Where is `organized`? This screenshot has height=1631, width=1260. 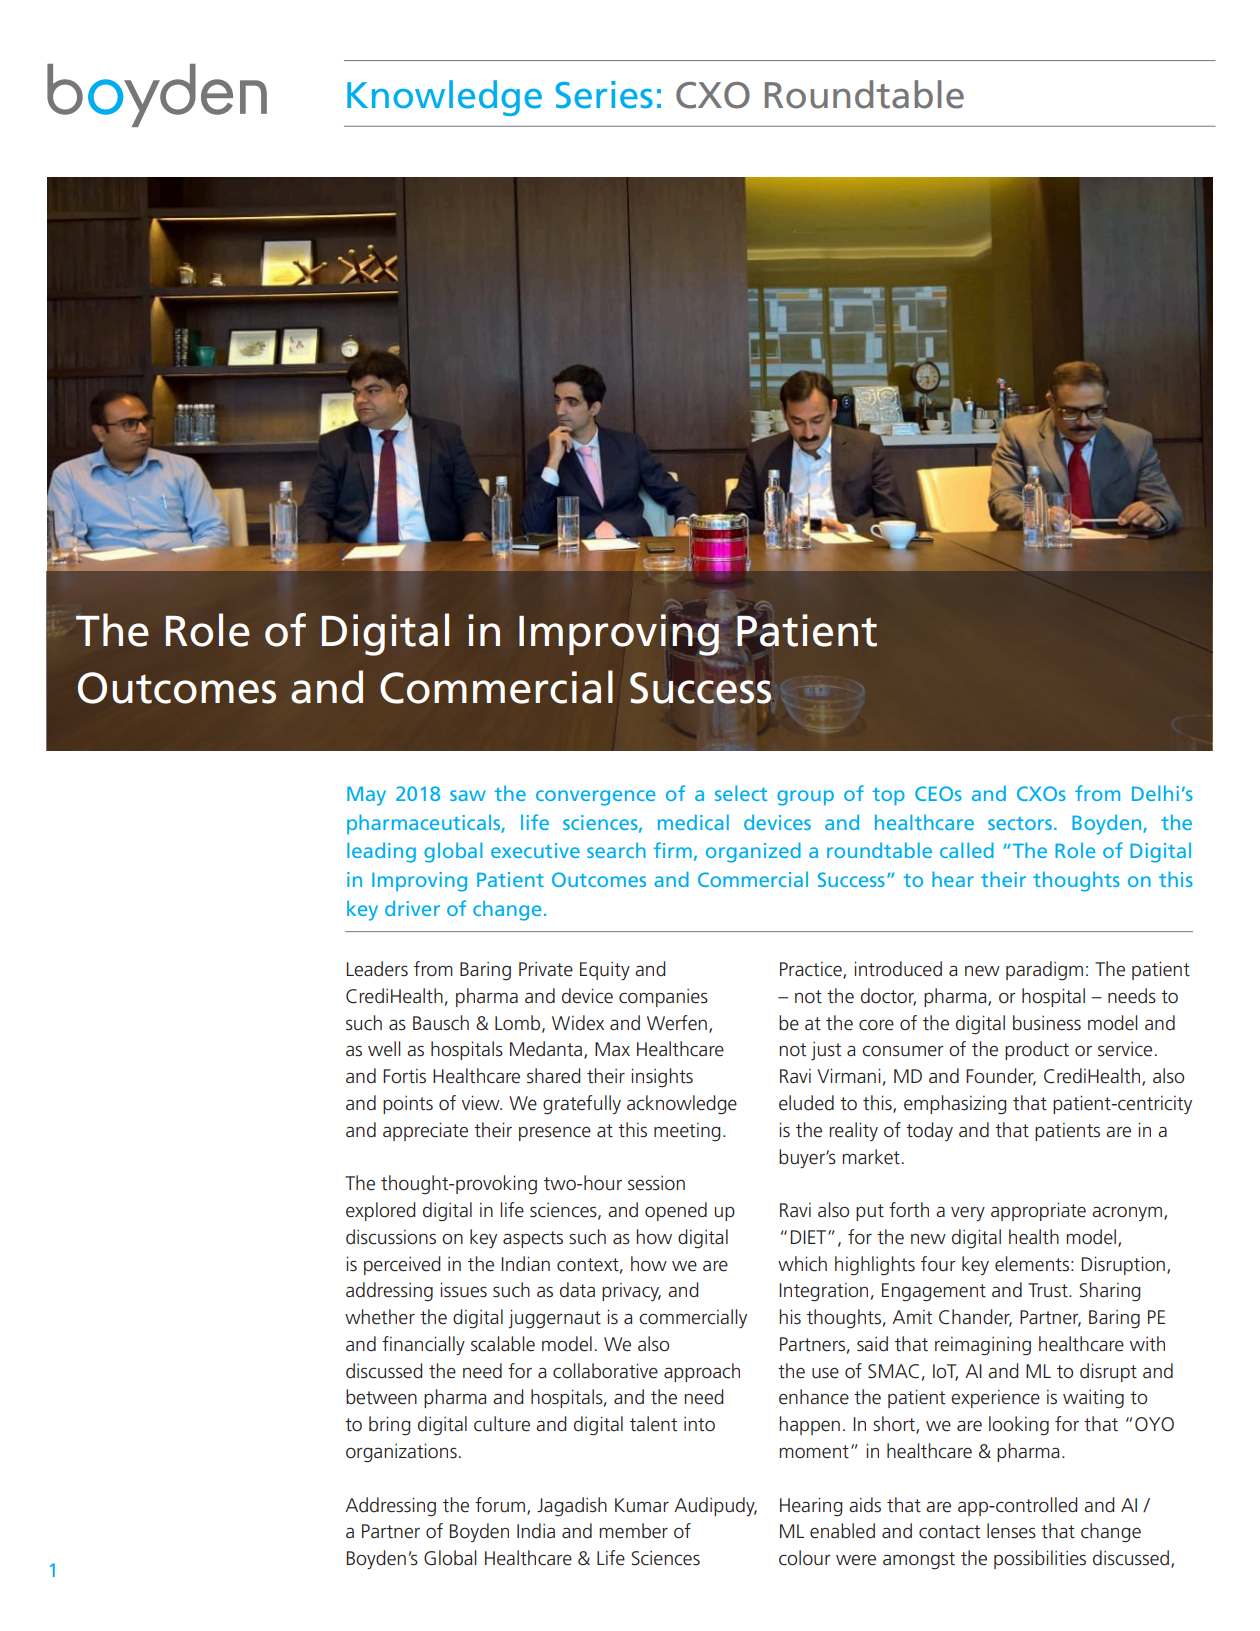 organized is located at coordinates (753, 852).
